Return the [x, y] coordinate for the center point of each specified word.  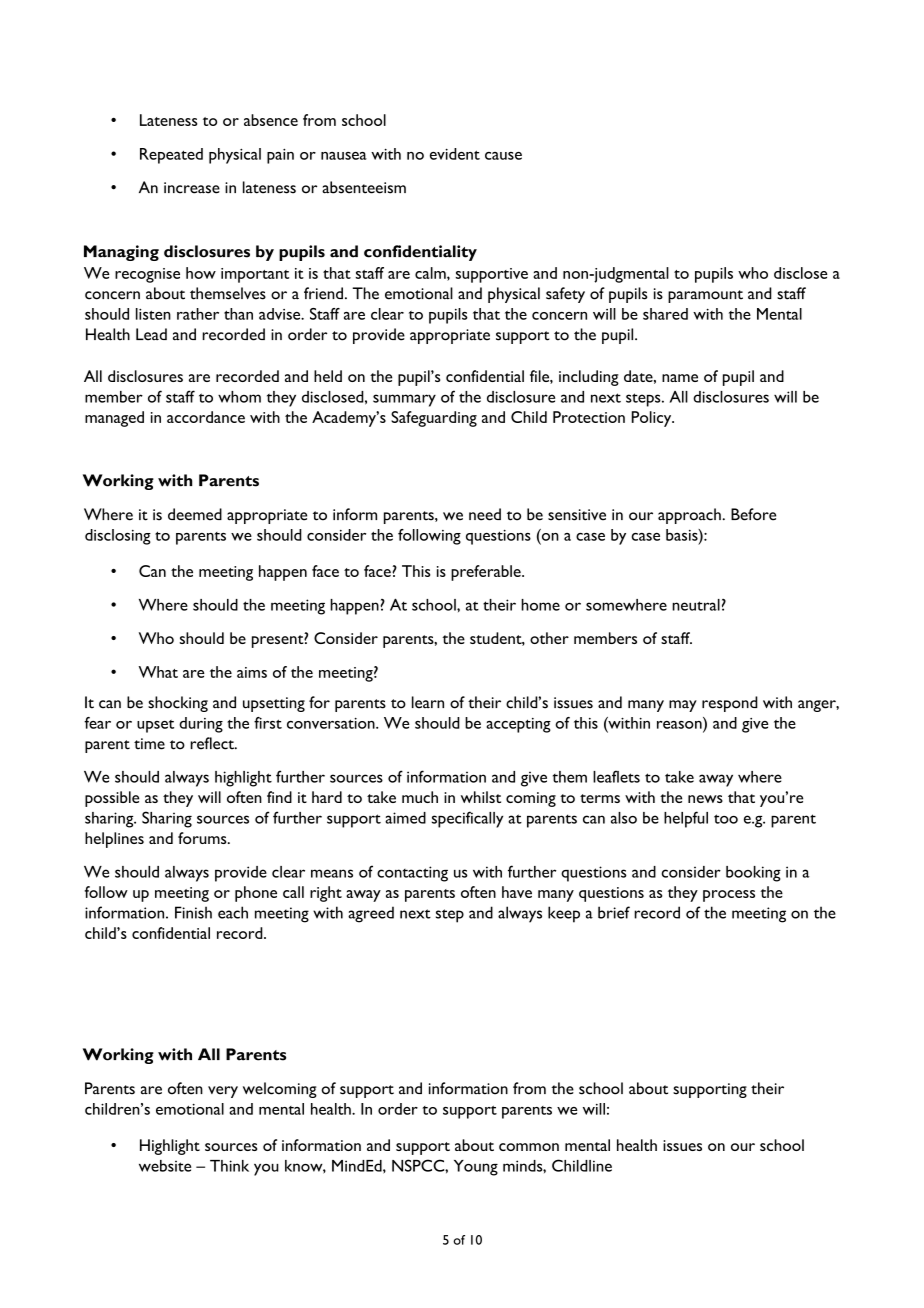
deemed [195, 514]
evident [455, 154]
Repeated [171, 156]
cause [503, 156]
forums [203, 838]
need [485, 514]
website [165, 1166]
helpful [686, 819]
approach [689, 516]
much [420, 797]
